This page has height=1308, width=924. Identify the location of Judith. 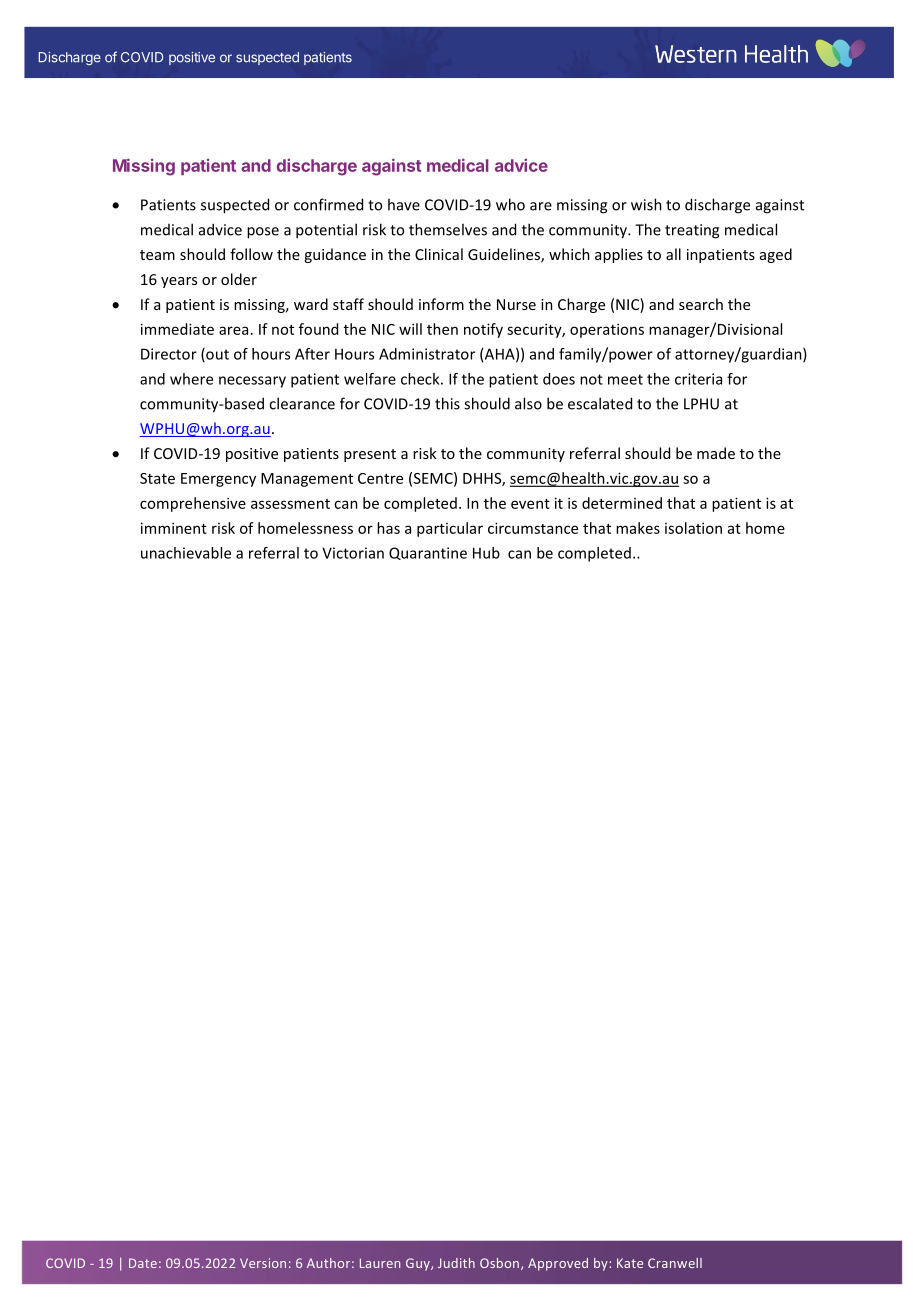
(456, 1263).
